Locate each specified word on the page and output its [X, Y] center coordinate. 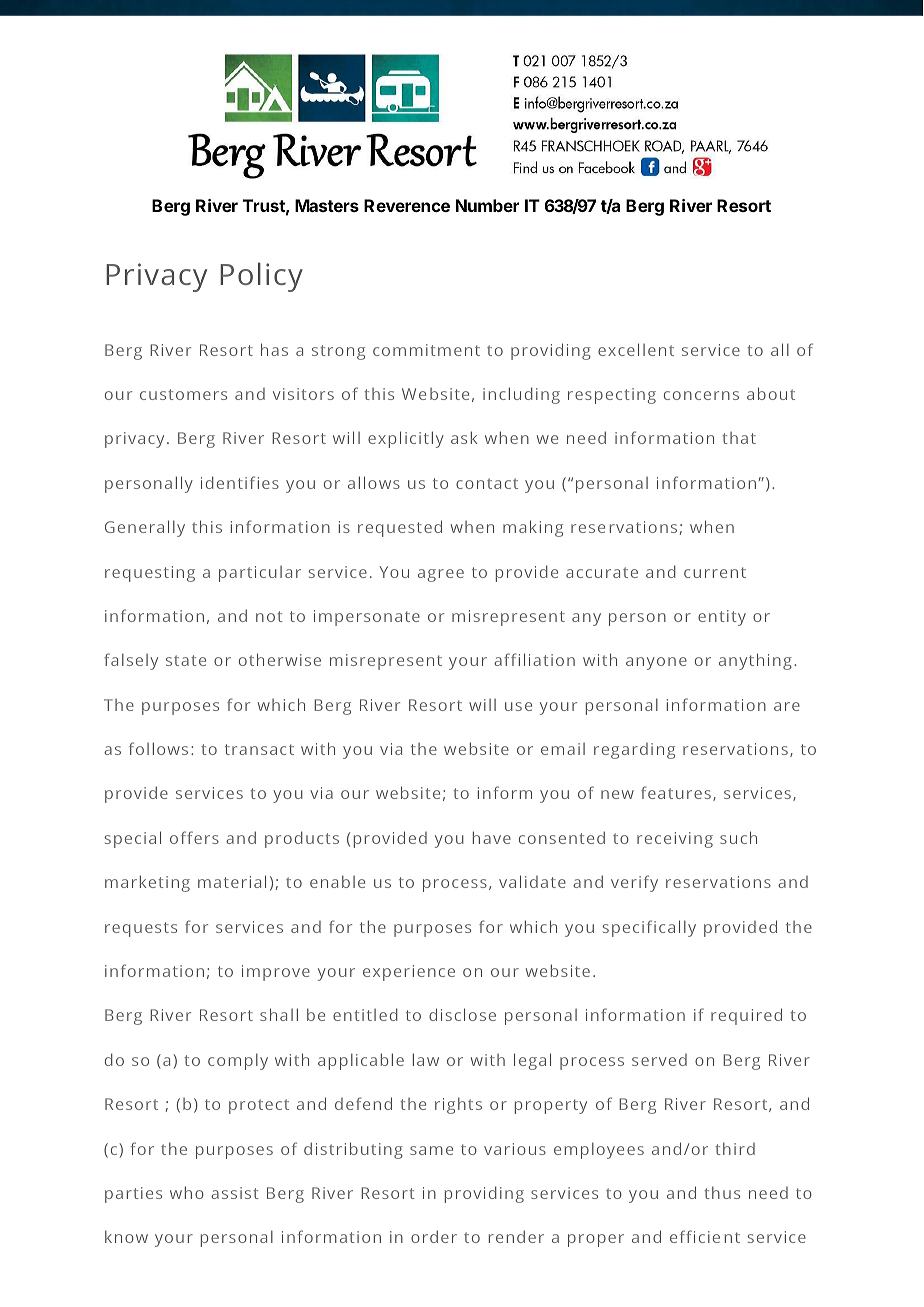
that [739, 438]
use [518, 706]
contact [487, 483]
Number [487, 205]
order [434, 1236]
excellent [636, 349]
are [787, 706]
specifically [649, 928]
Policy [261, 277]
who [187, 1192]
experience [409, 973]
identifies [240, 482]
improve [276, 973]
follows [158, 748]
